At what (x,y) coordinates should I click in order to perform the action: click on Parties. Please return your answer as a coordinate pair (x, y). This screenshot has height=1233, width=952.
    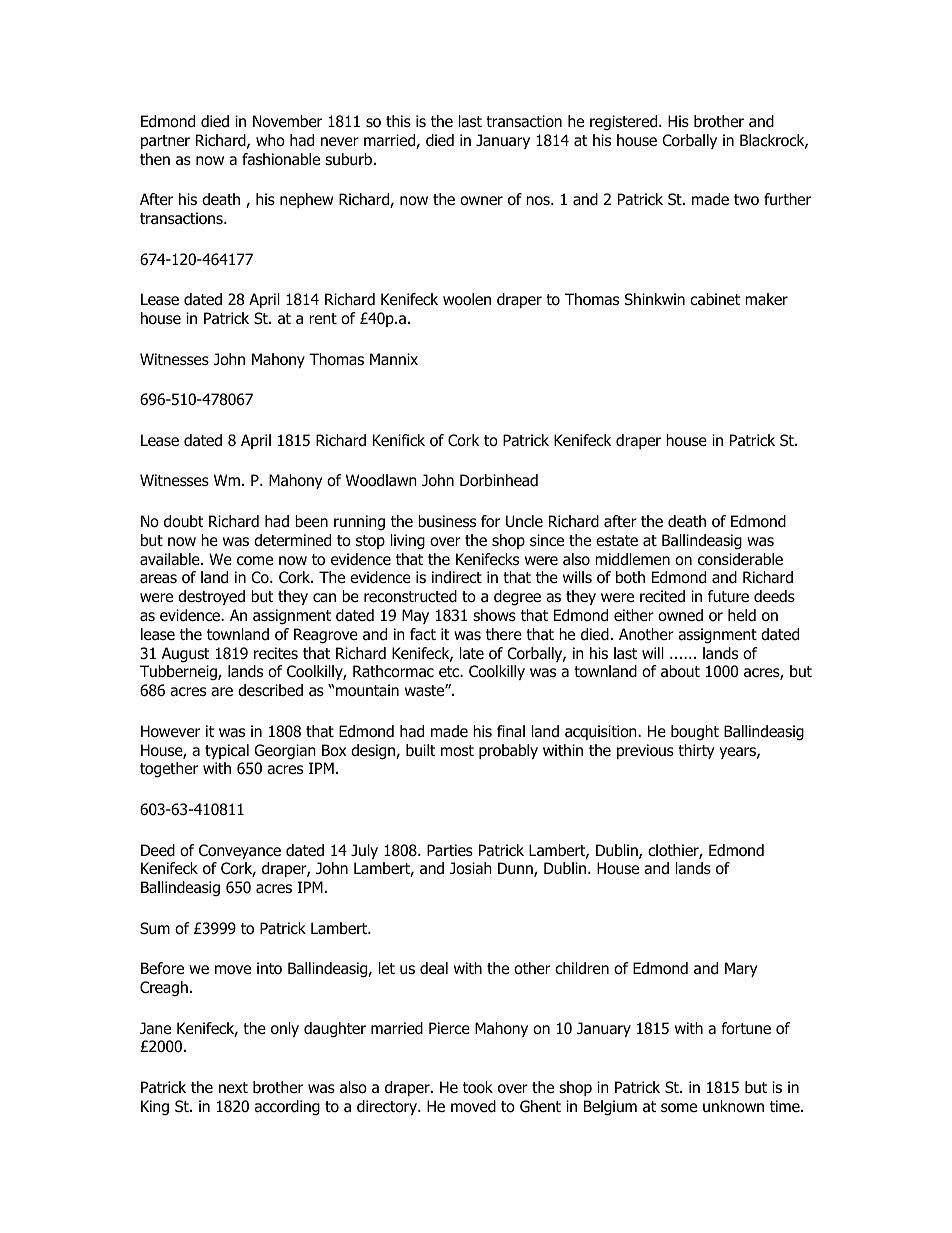
    Looking at the image, I should click on (450, 850).
